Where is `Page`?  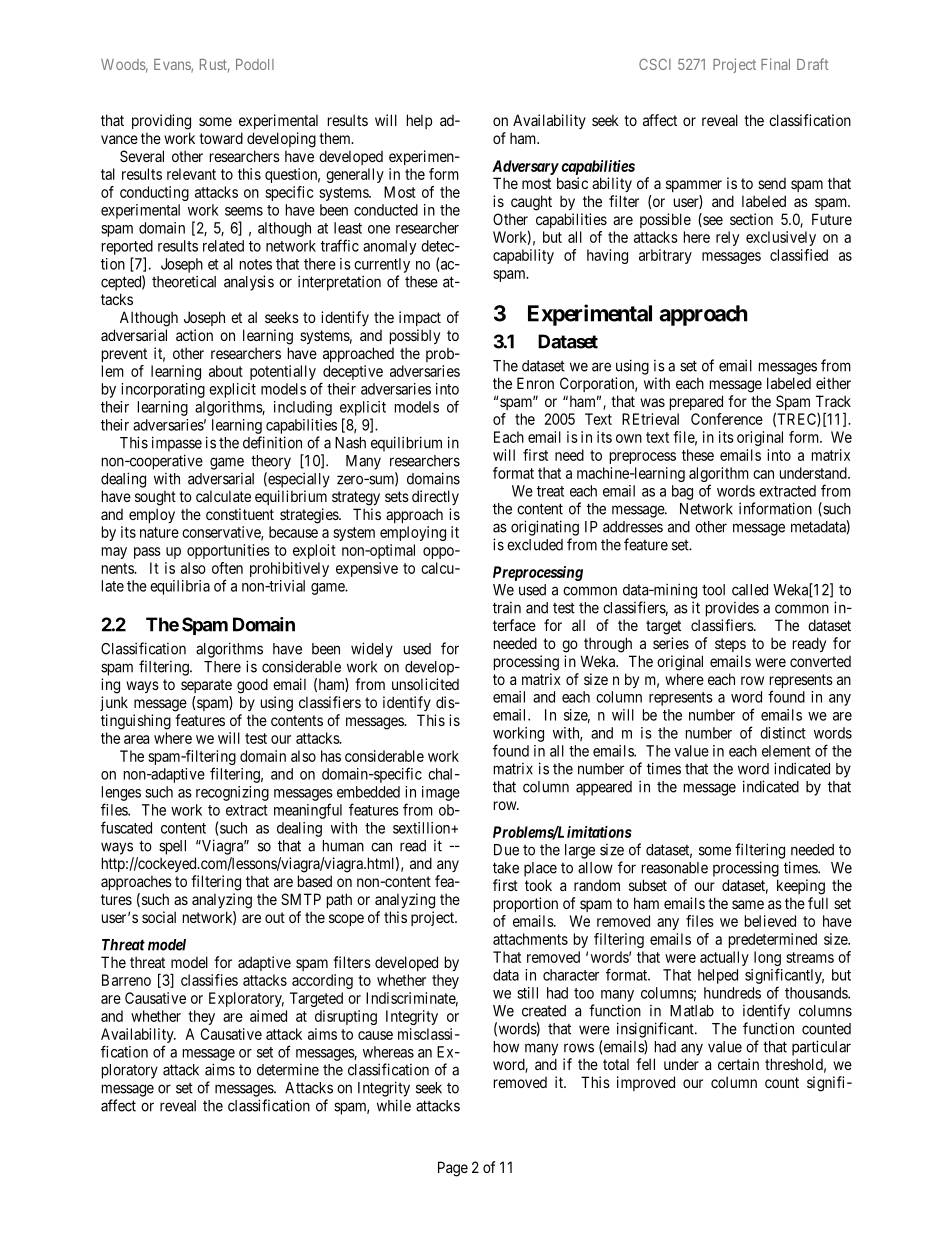
Page is located at coordinates (453, 1169).
